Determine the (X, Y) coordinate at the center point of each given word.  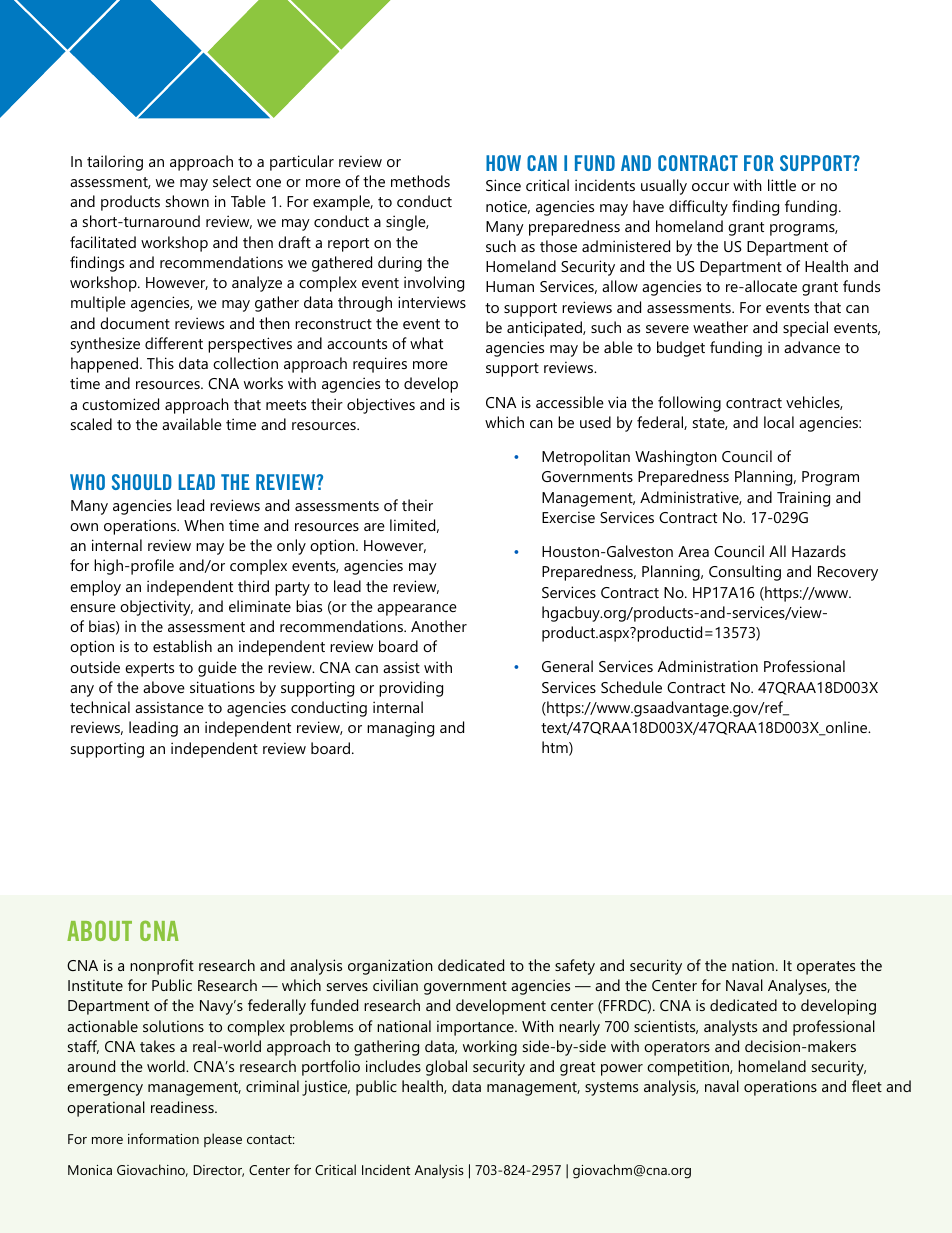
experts (149, 670)
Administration (708, 666)
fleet (867, 1086)
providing (411, 689)
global (446, 1068)
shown (187, 201)
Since (503, 185)
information (163, 1138)
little (782, 185)
